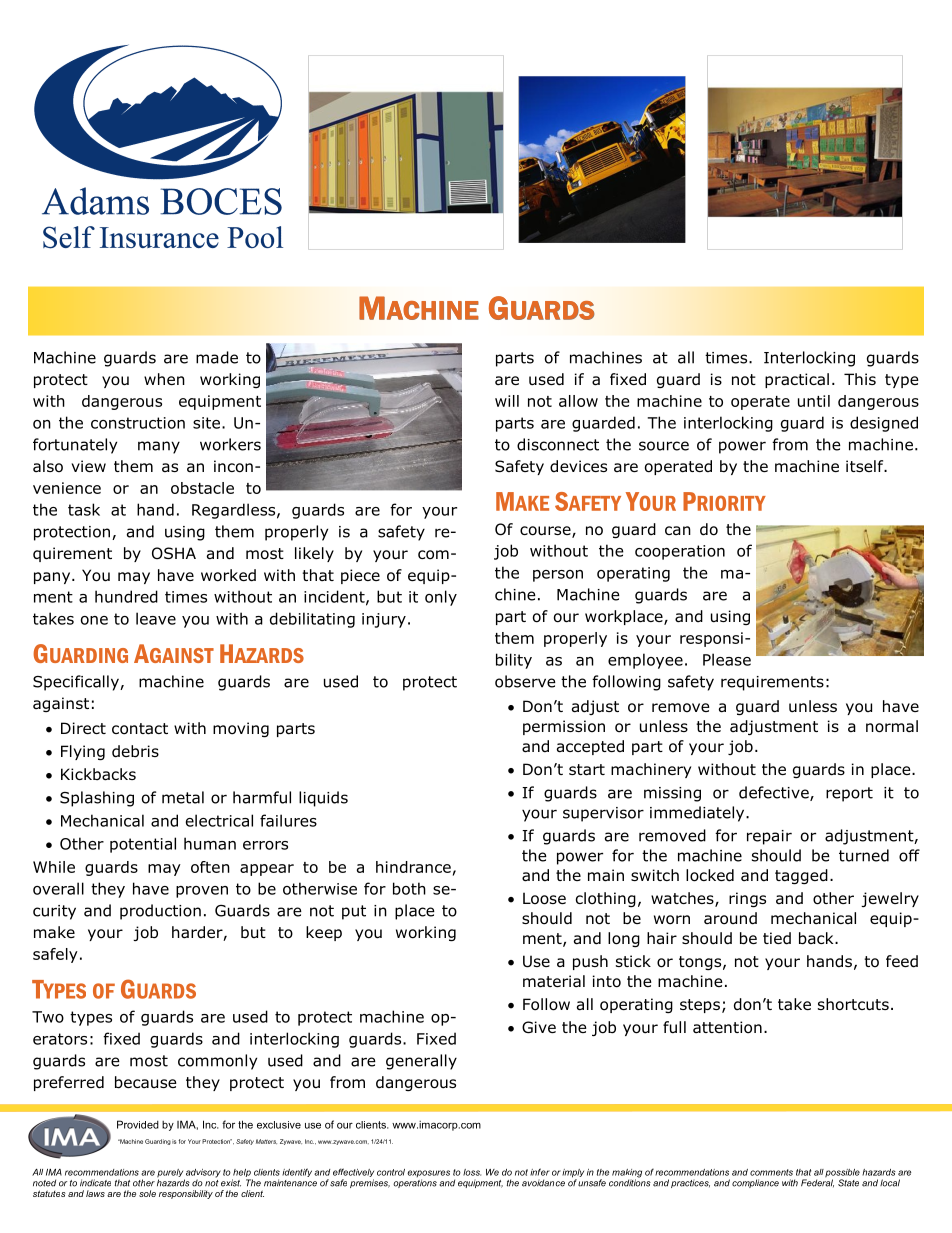  What do you see at coordinates (160, 912) in the screenshot?
I see `production` at bounding box center [160, 912].
